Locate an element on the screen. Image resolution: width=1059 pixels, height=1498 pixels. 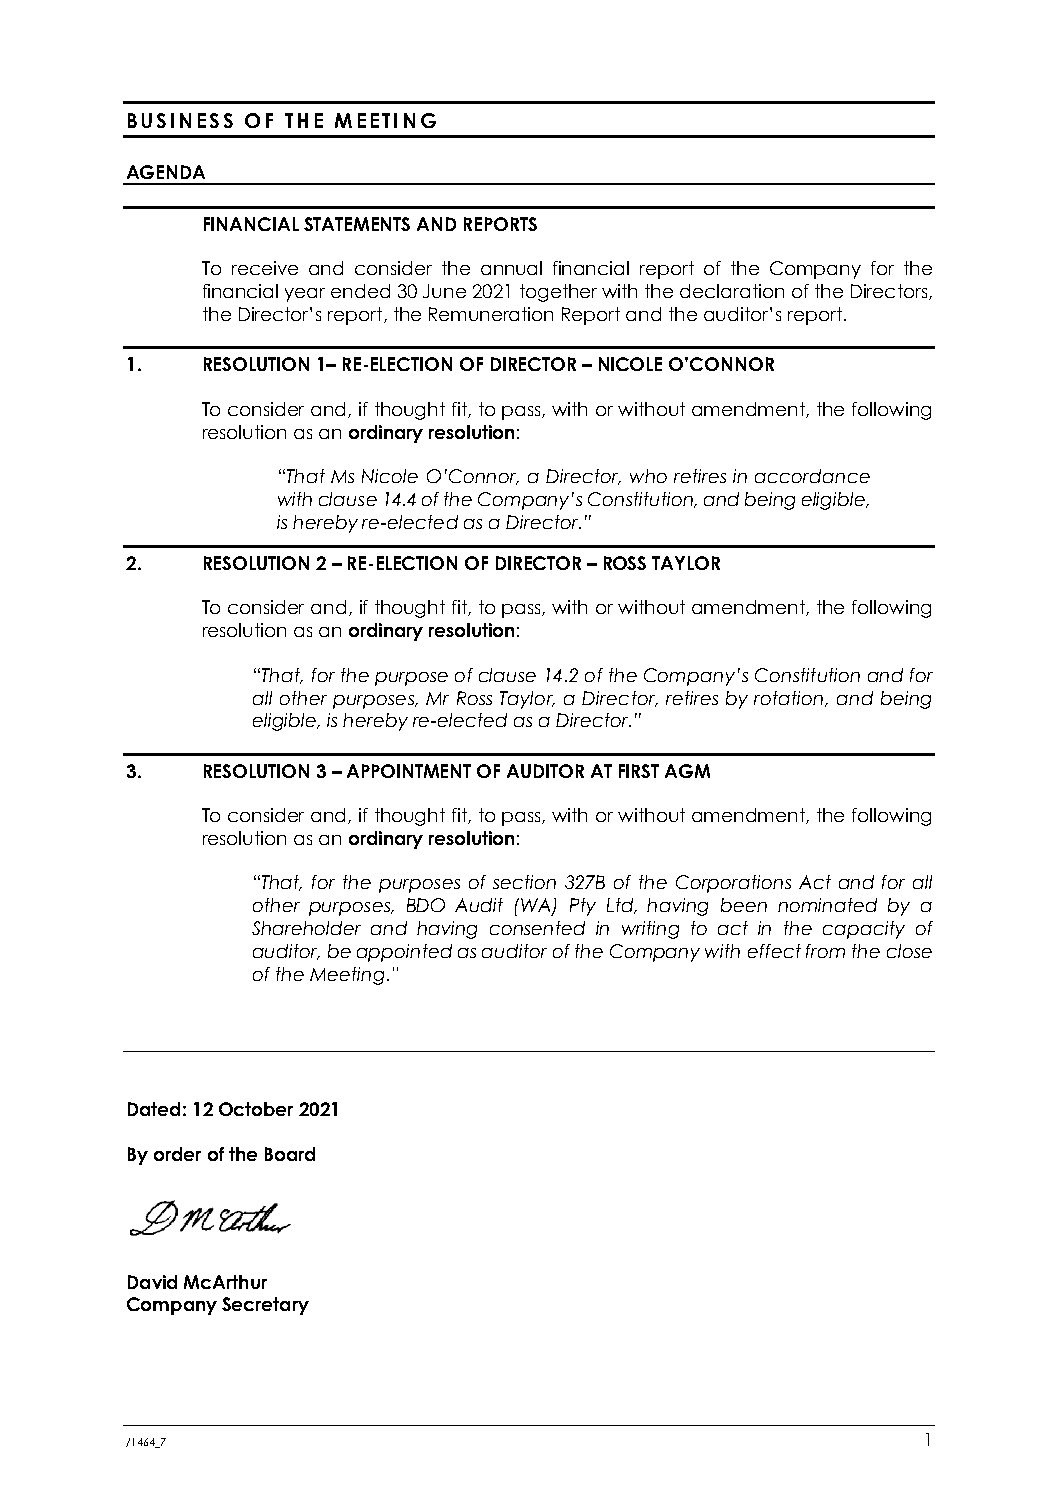
FIRST is located at coordinates (639, 771).
